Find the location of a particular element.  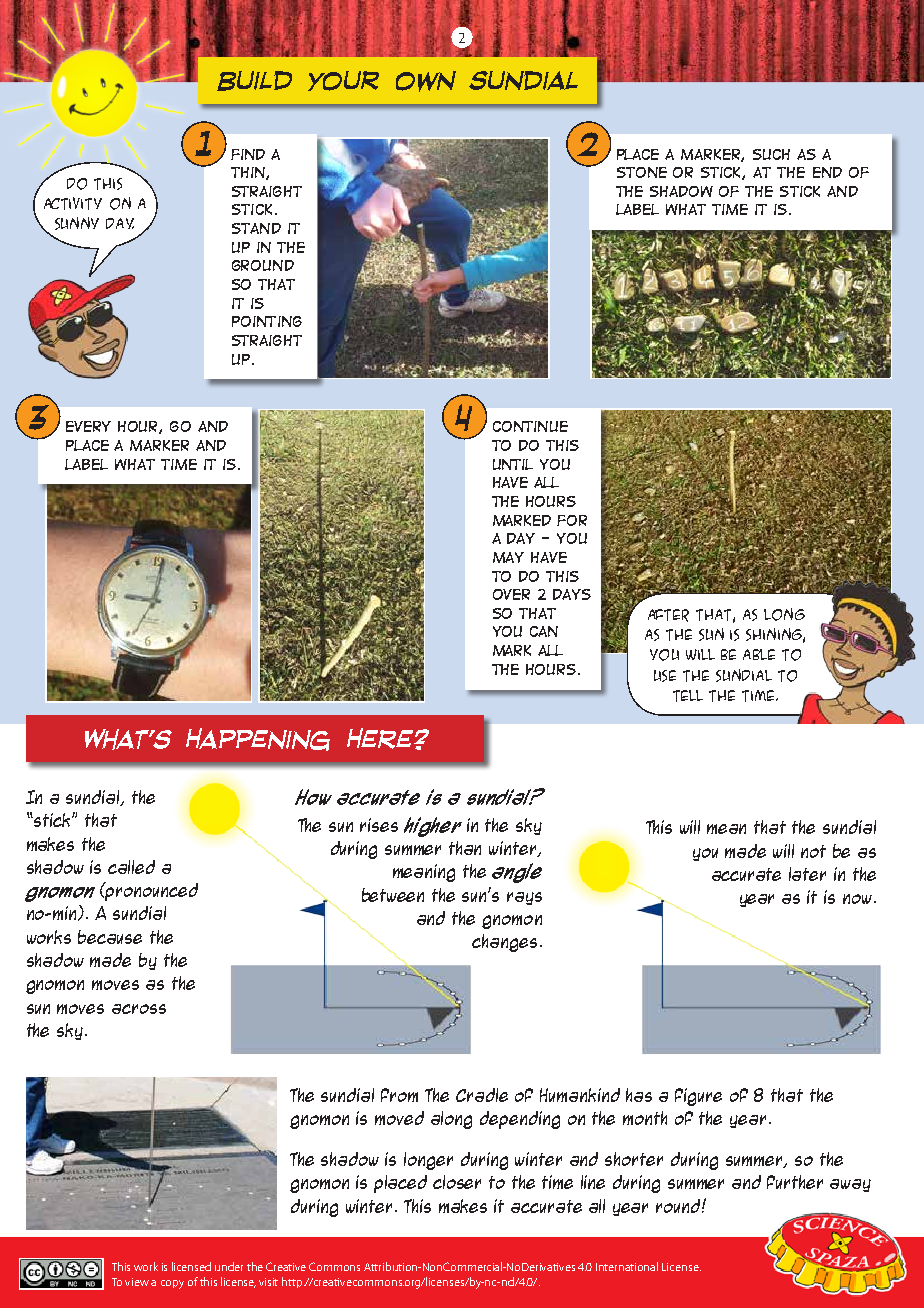

own is located at coordinates (426, 81).
